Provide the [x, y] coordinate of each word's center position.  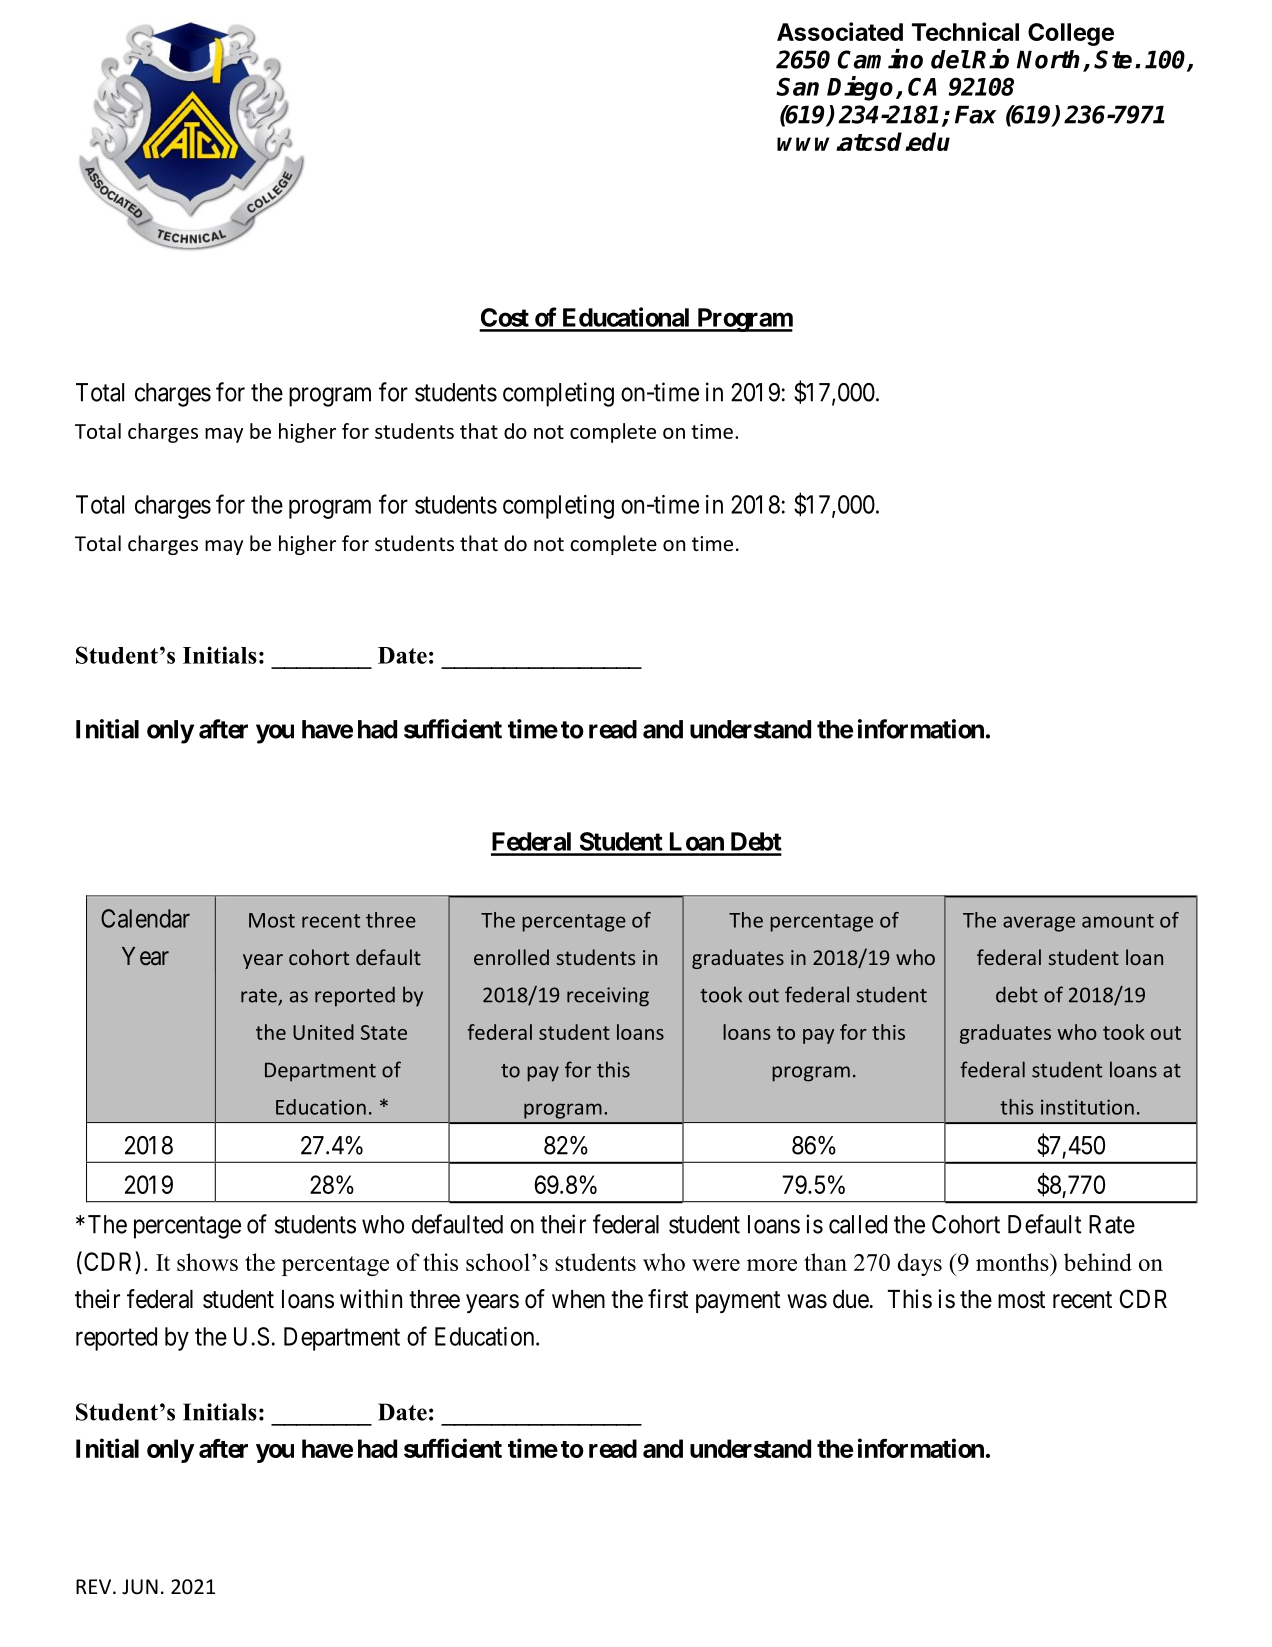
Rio [990, 58]
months [1013, 1262]
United [323, 1032]
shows [207, 1262]
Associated [840, 31]
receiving [608, 997]
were [716, 1265]
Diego [862, 88]
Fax [976, 114]
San [797, 86]
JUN [140, 1586]
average [1039, 924]
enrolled [511, 957]
